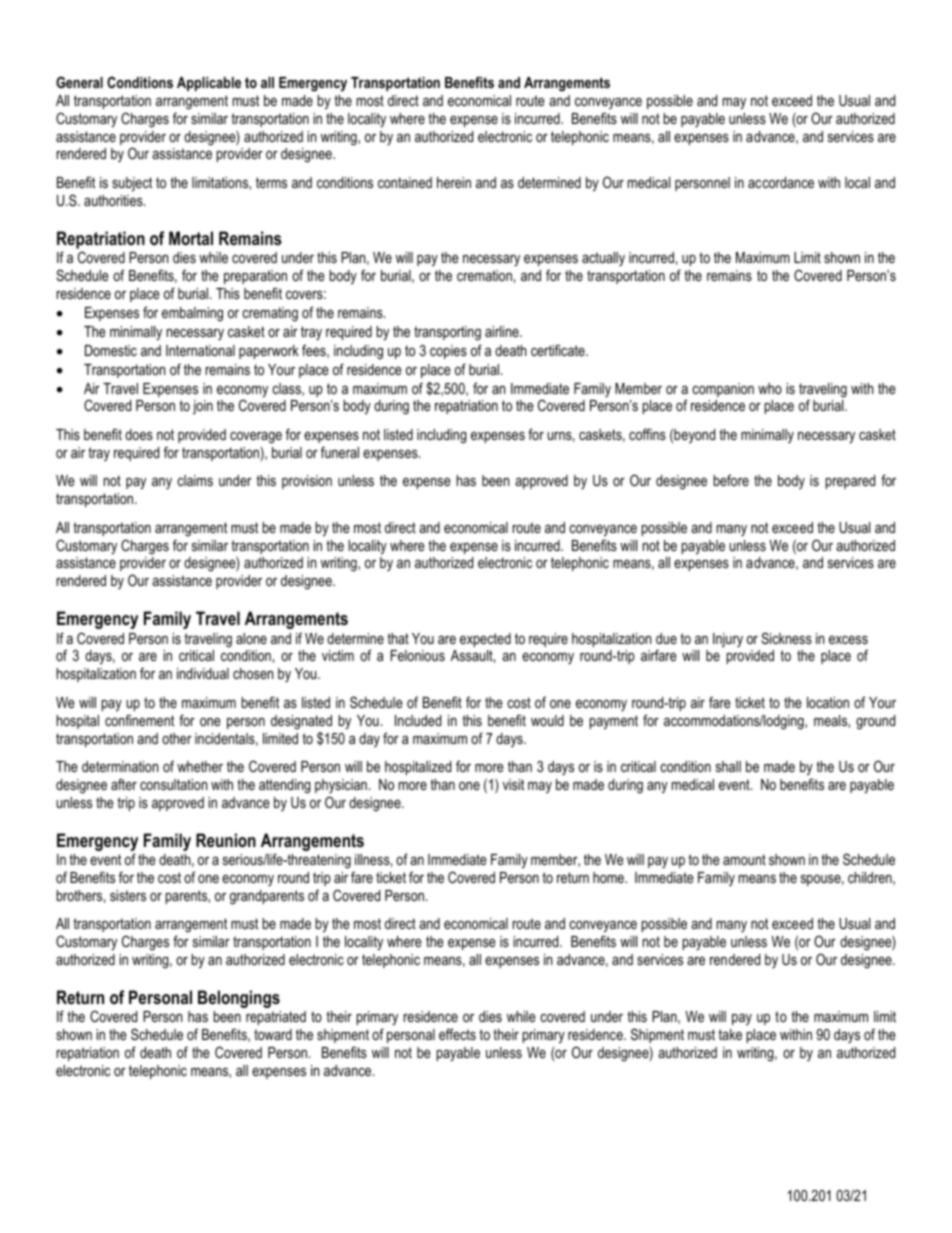 Image resolution: width=952 pixels, height=1233 pixels. What do you see at coordinates (418, 720) in the page?
I see `Included` at bounding box center [418, 720].
